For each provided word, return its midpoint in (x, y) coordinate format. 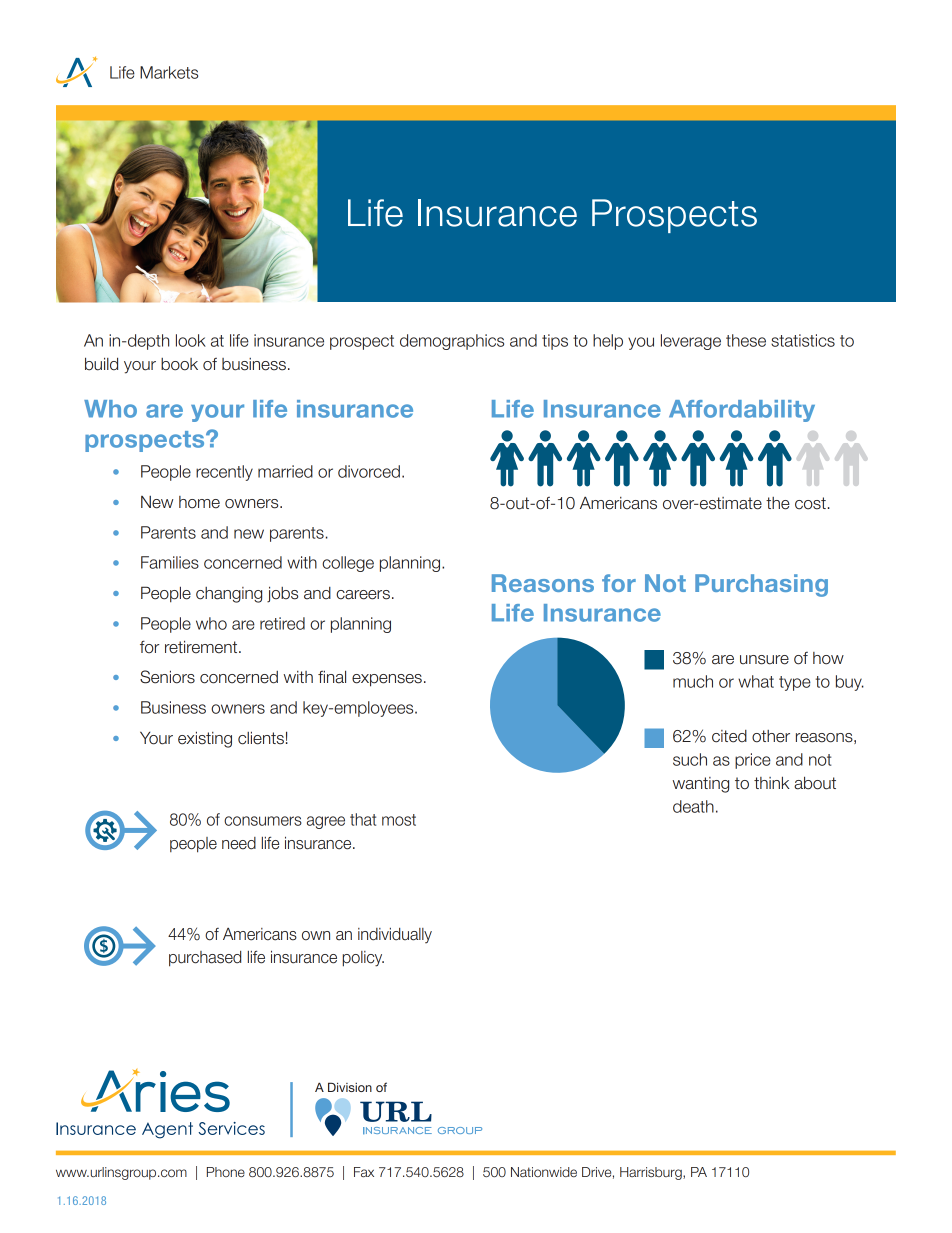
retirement (202, 647)
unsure (764, 660)
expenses (387, 680)
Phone (226, 1172)
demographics (452, 342)
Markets (169, 72)
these (746, 340)
